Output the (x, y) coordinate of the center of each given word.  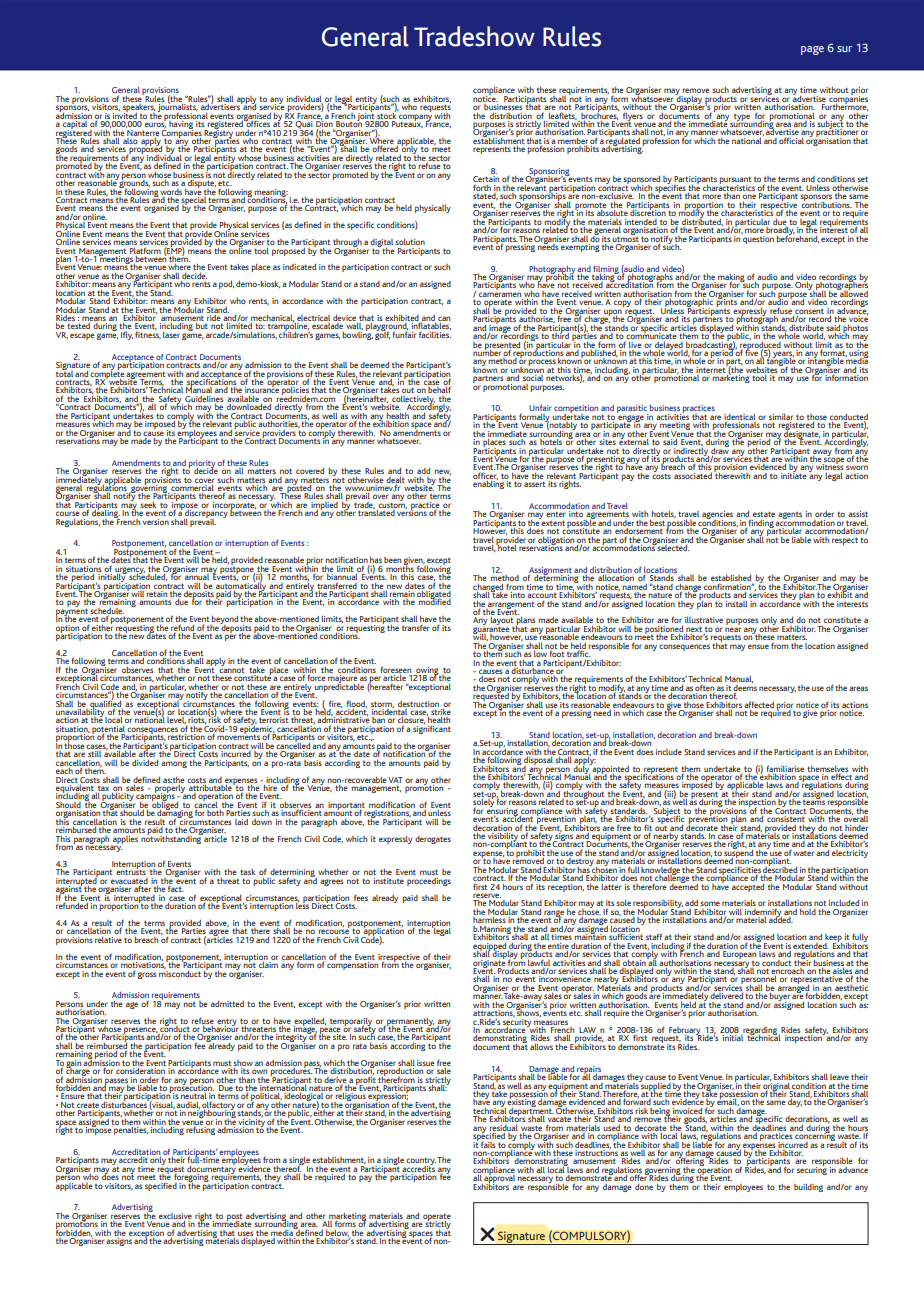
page (812, 50)
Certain (486, 180)
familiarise (785, 769)
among (174, 764)
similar (781, 416)
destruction (418, 704)
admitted (227, 1003)
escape (82, 336)
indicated (299, 266)
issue (426, 1063)
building (808, 1188)
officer (485, 476)
